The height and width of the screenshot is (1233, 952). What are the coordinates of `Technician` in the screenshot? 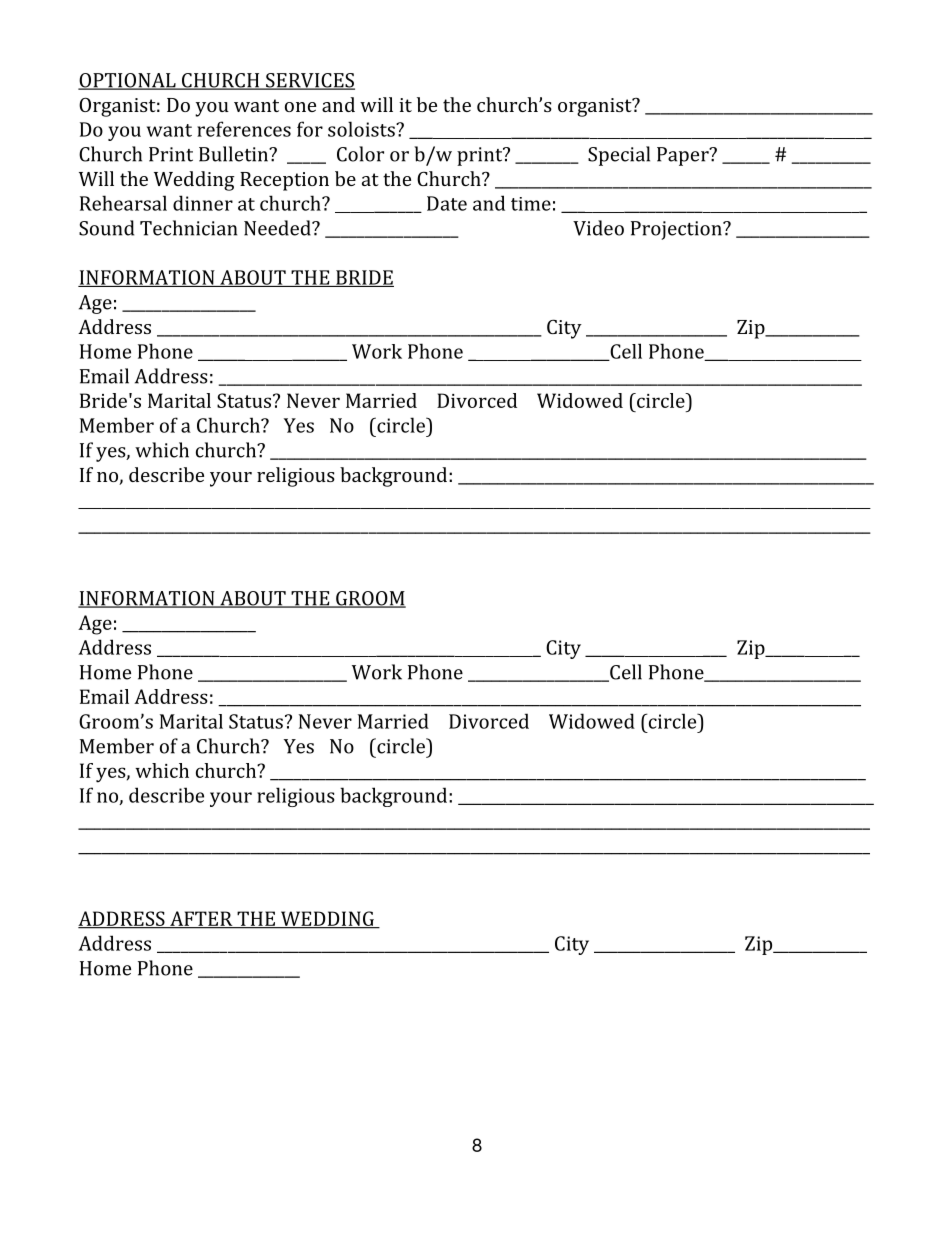 It's located at (188, 228).
